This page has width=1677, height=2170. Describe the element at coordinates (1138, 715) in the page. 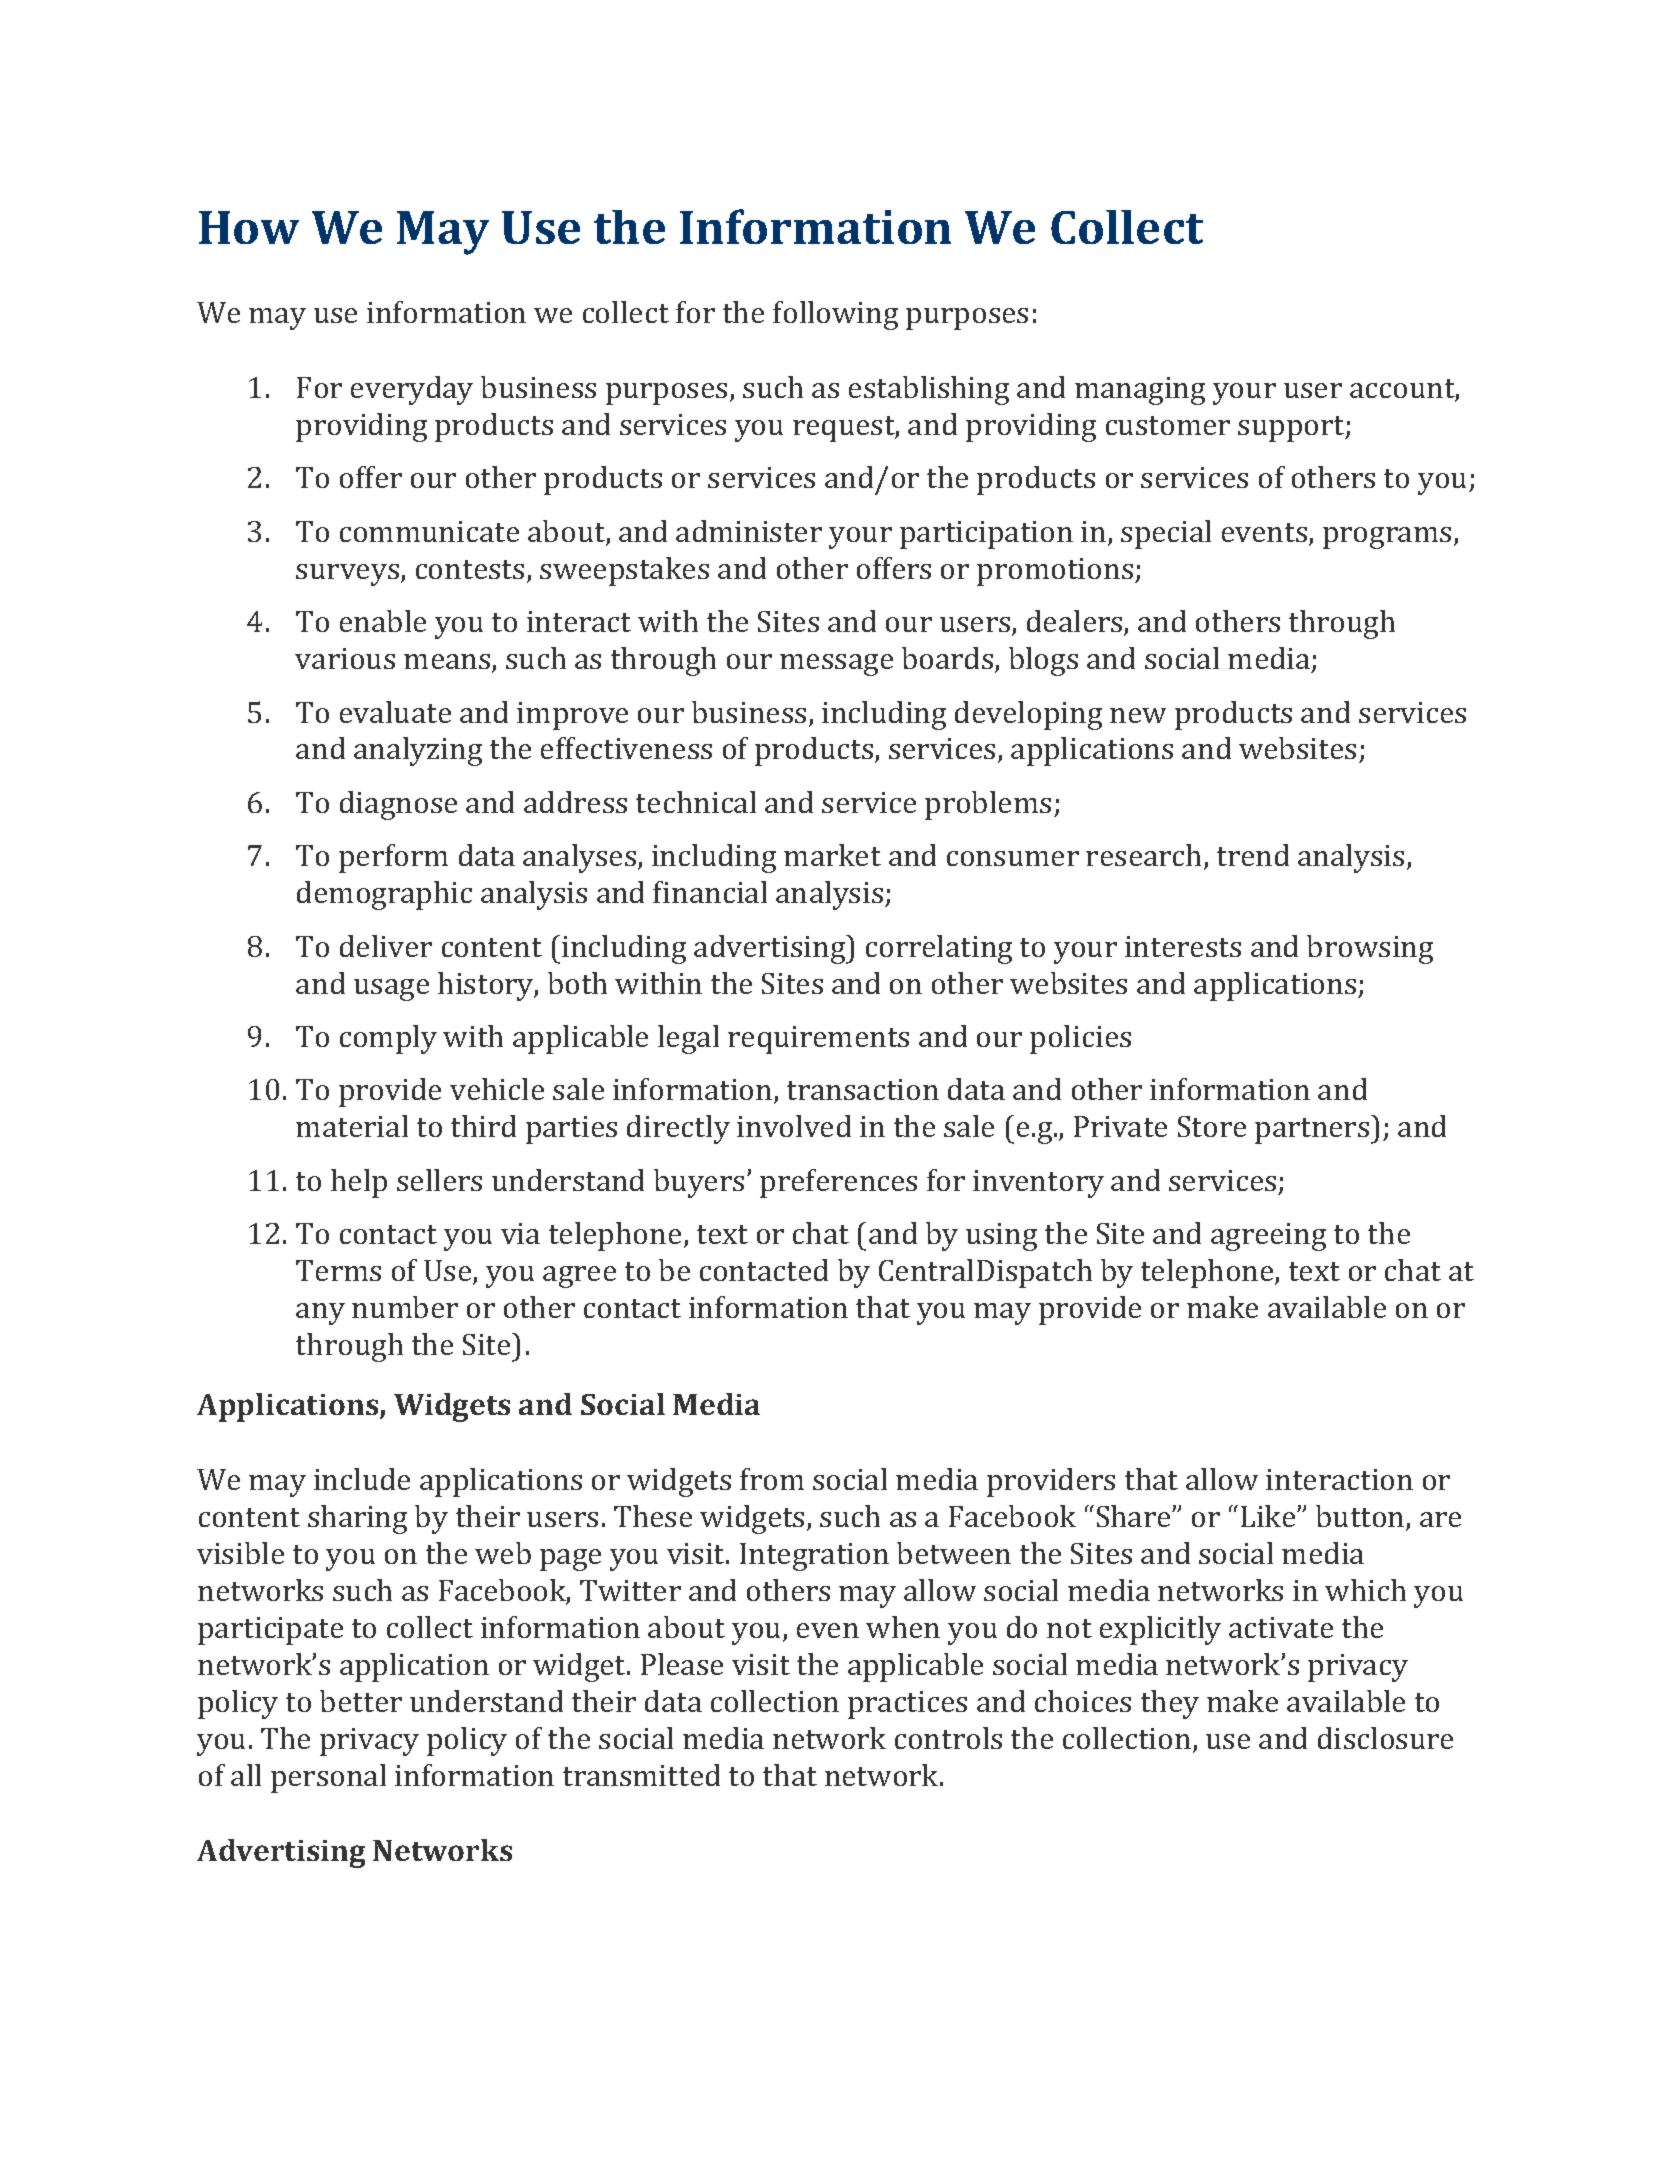

I see `new` at that location.
